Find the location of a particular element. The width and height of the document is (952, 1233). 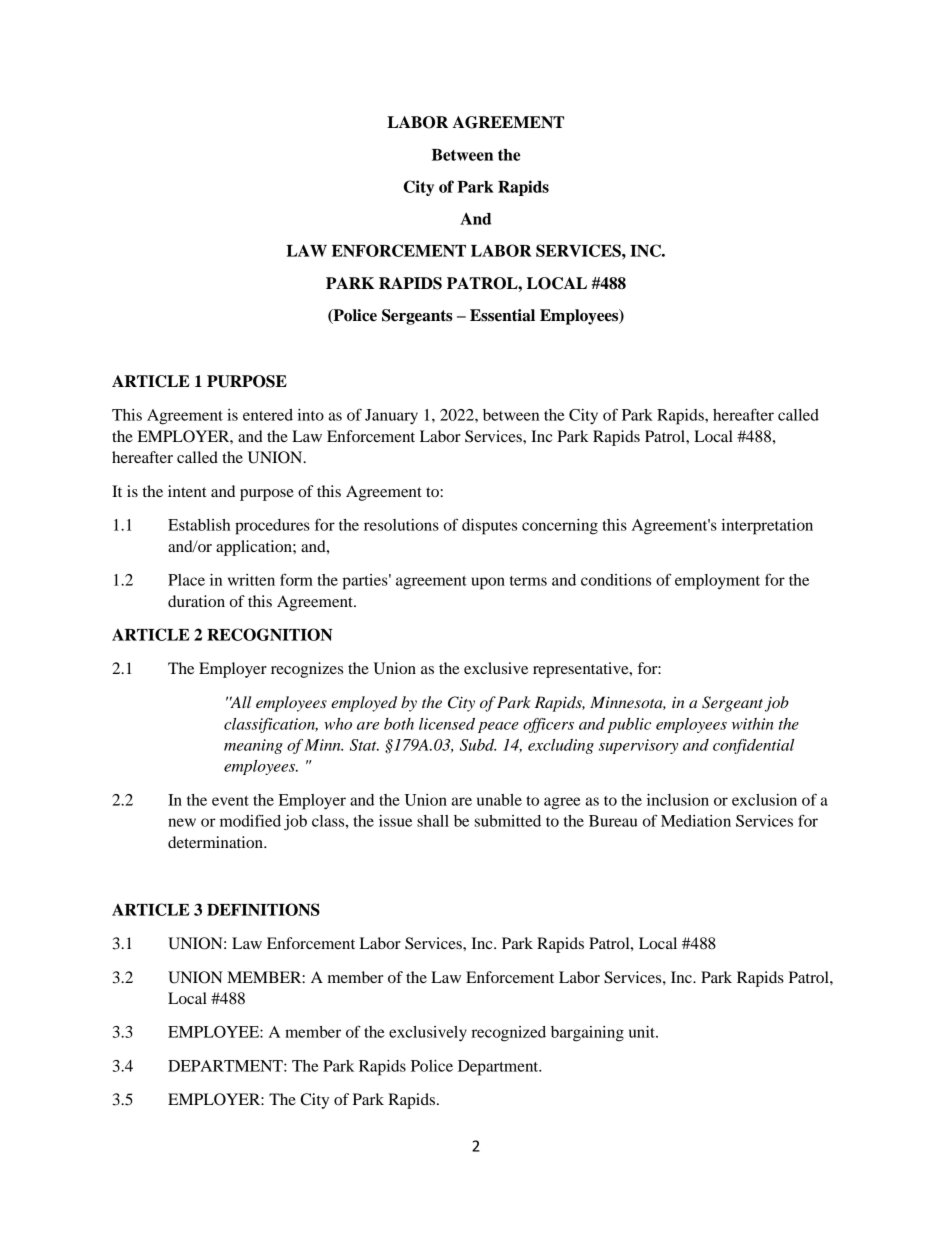

DEFINITIONS is located at coordinates (263, 909).
